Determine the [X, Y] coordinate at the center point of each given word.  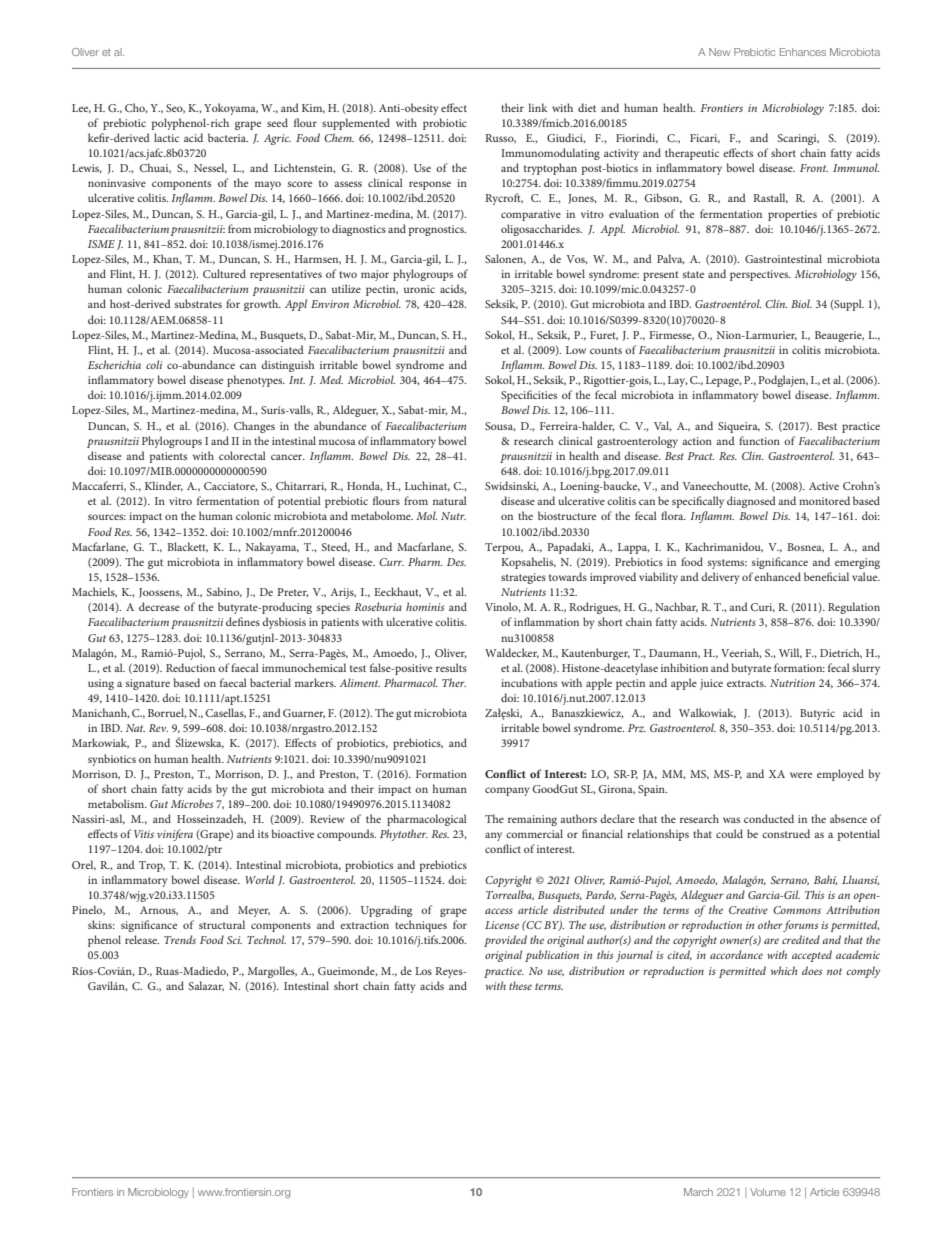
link [538, 107]
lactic [166, 137]
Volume [768, 1192]
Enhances [803, 52]
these [520, 985]
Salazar [206, 986]
